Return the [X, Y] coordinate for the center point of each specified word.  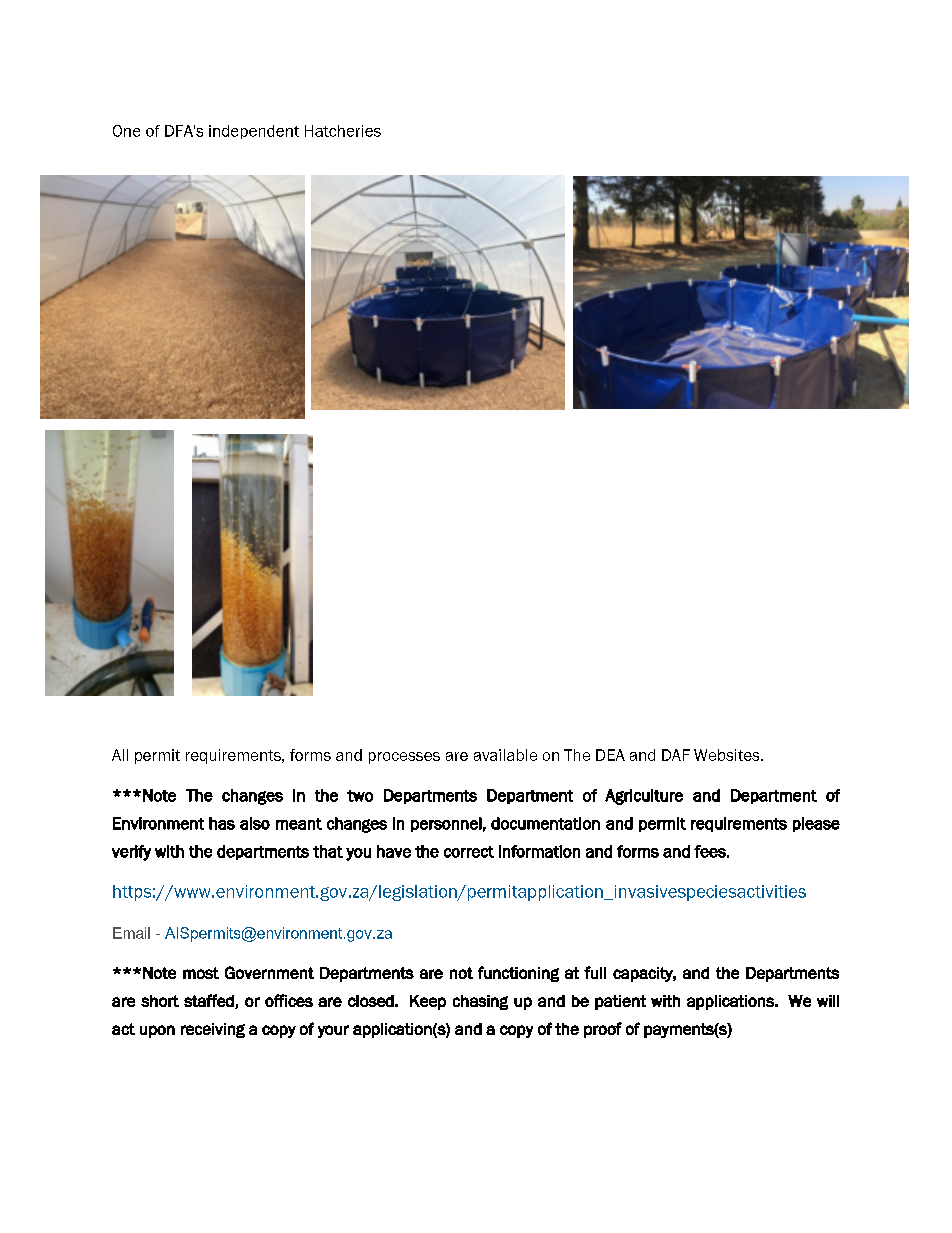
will [828, 1001]
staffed [210, 1001]
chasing [480, 1002]
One [126, 131]
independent [254, 132]
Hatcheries [343, 131]
